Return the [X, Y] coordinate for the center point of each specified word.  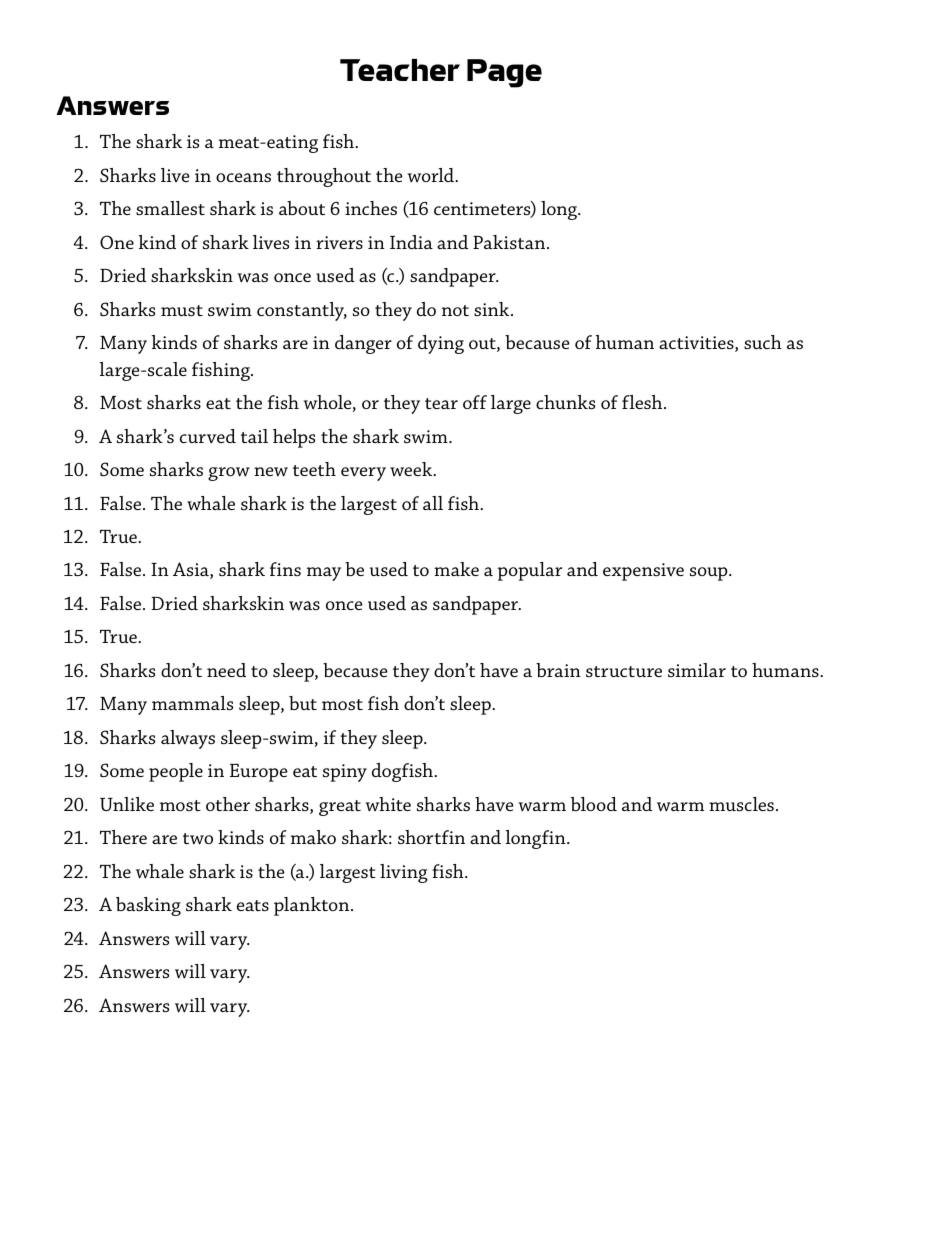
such [763, 342]
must [182, 310]
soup [710, 574]
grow [229, 474]
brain [558, 670]
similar [697, 670]
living [404, 873]
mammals [192, 703]
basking [148, 906]
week [412, 469]
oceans [243, 177]
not [455, 310]
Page [504, 73]
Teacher [400, 70]
